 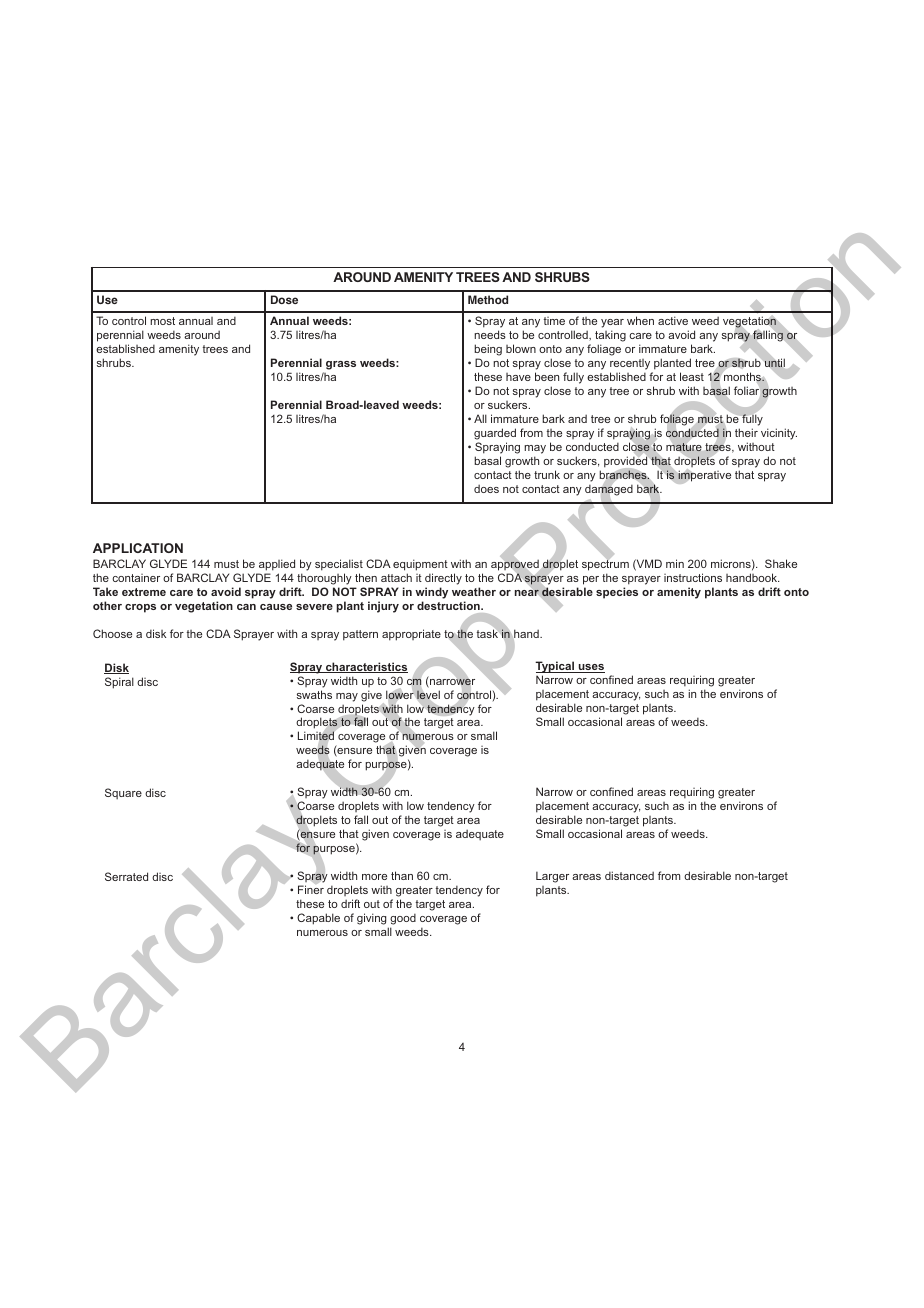 What do you see at coordinates (162, 321) in the page?
I see `most` at bounding box center [162, 321].
